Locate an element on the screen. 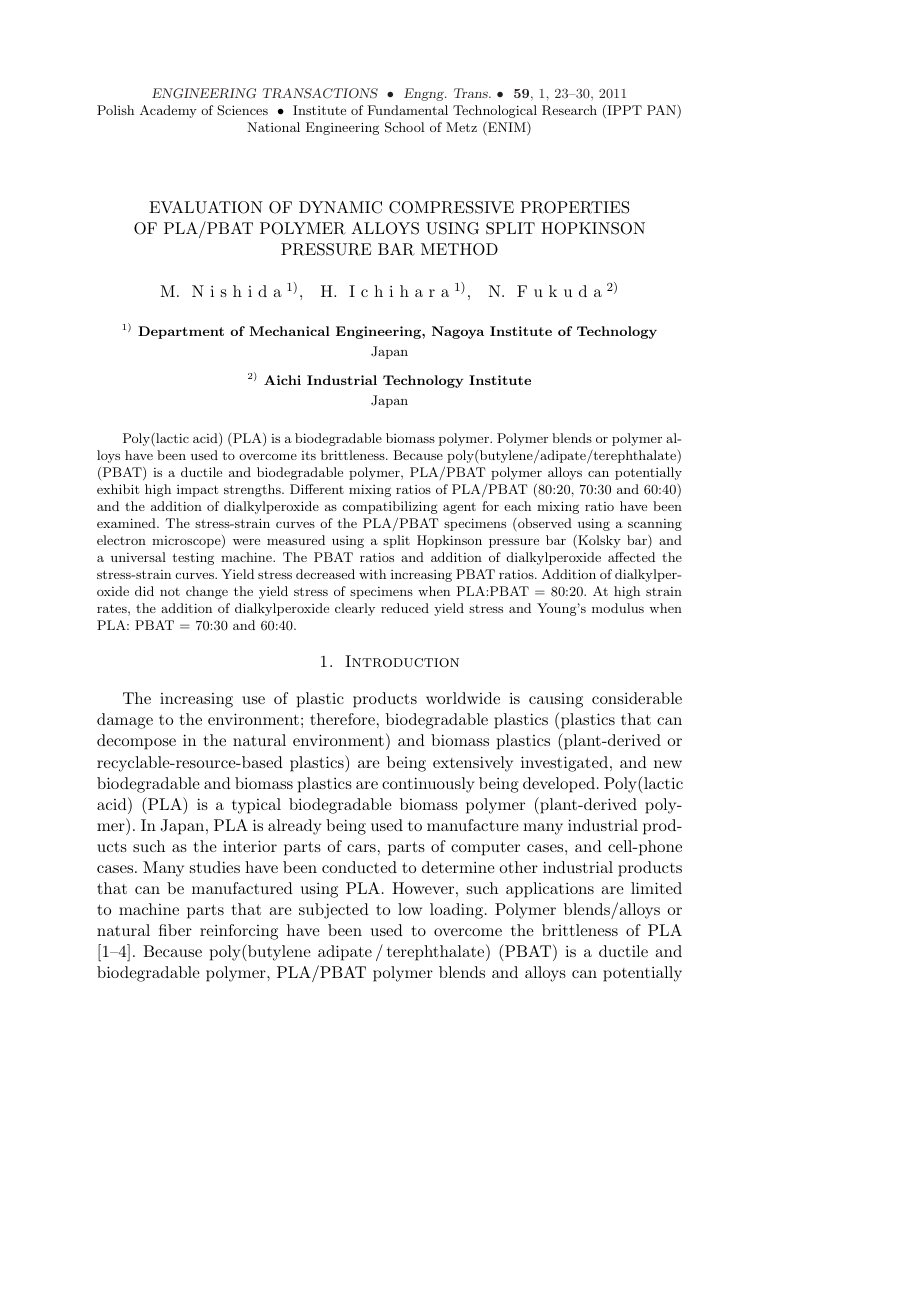  School is located at coordinates (404, 127).
